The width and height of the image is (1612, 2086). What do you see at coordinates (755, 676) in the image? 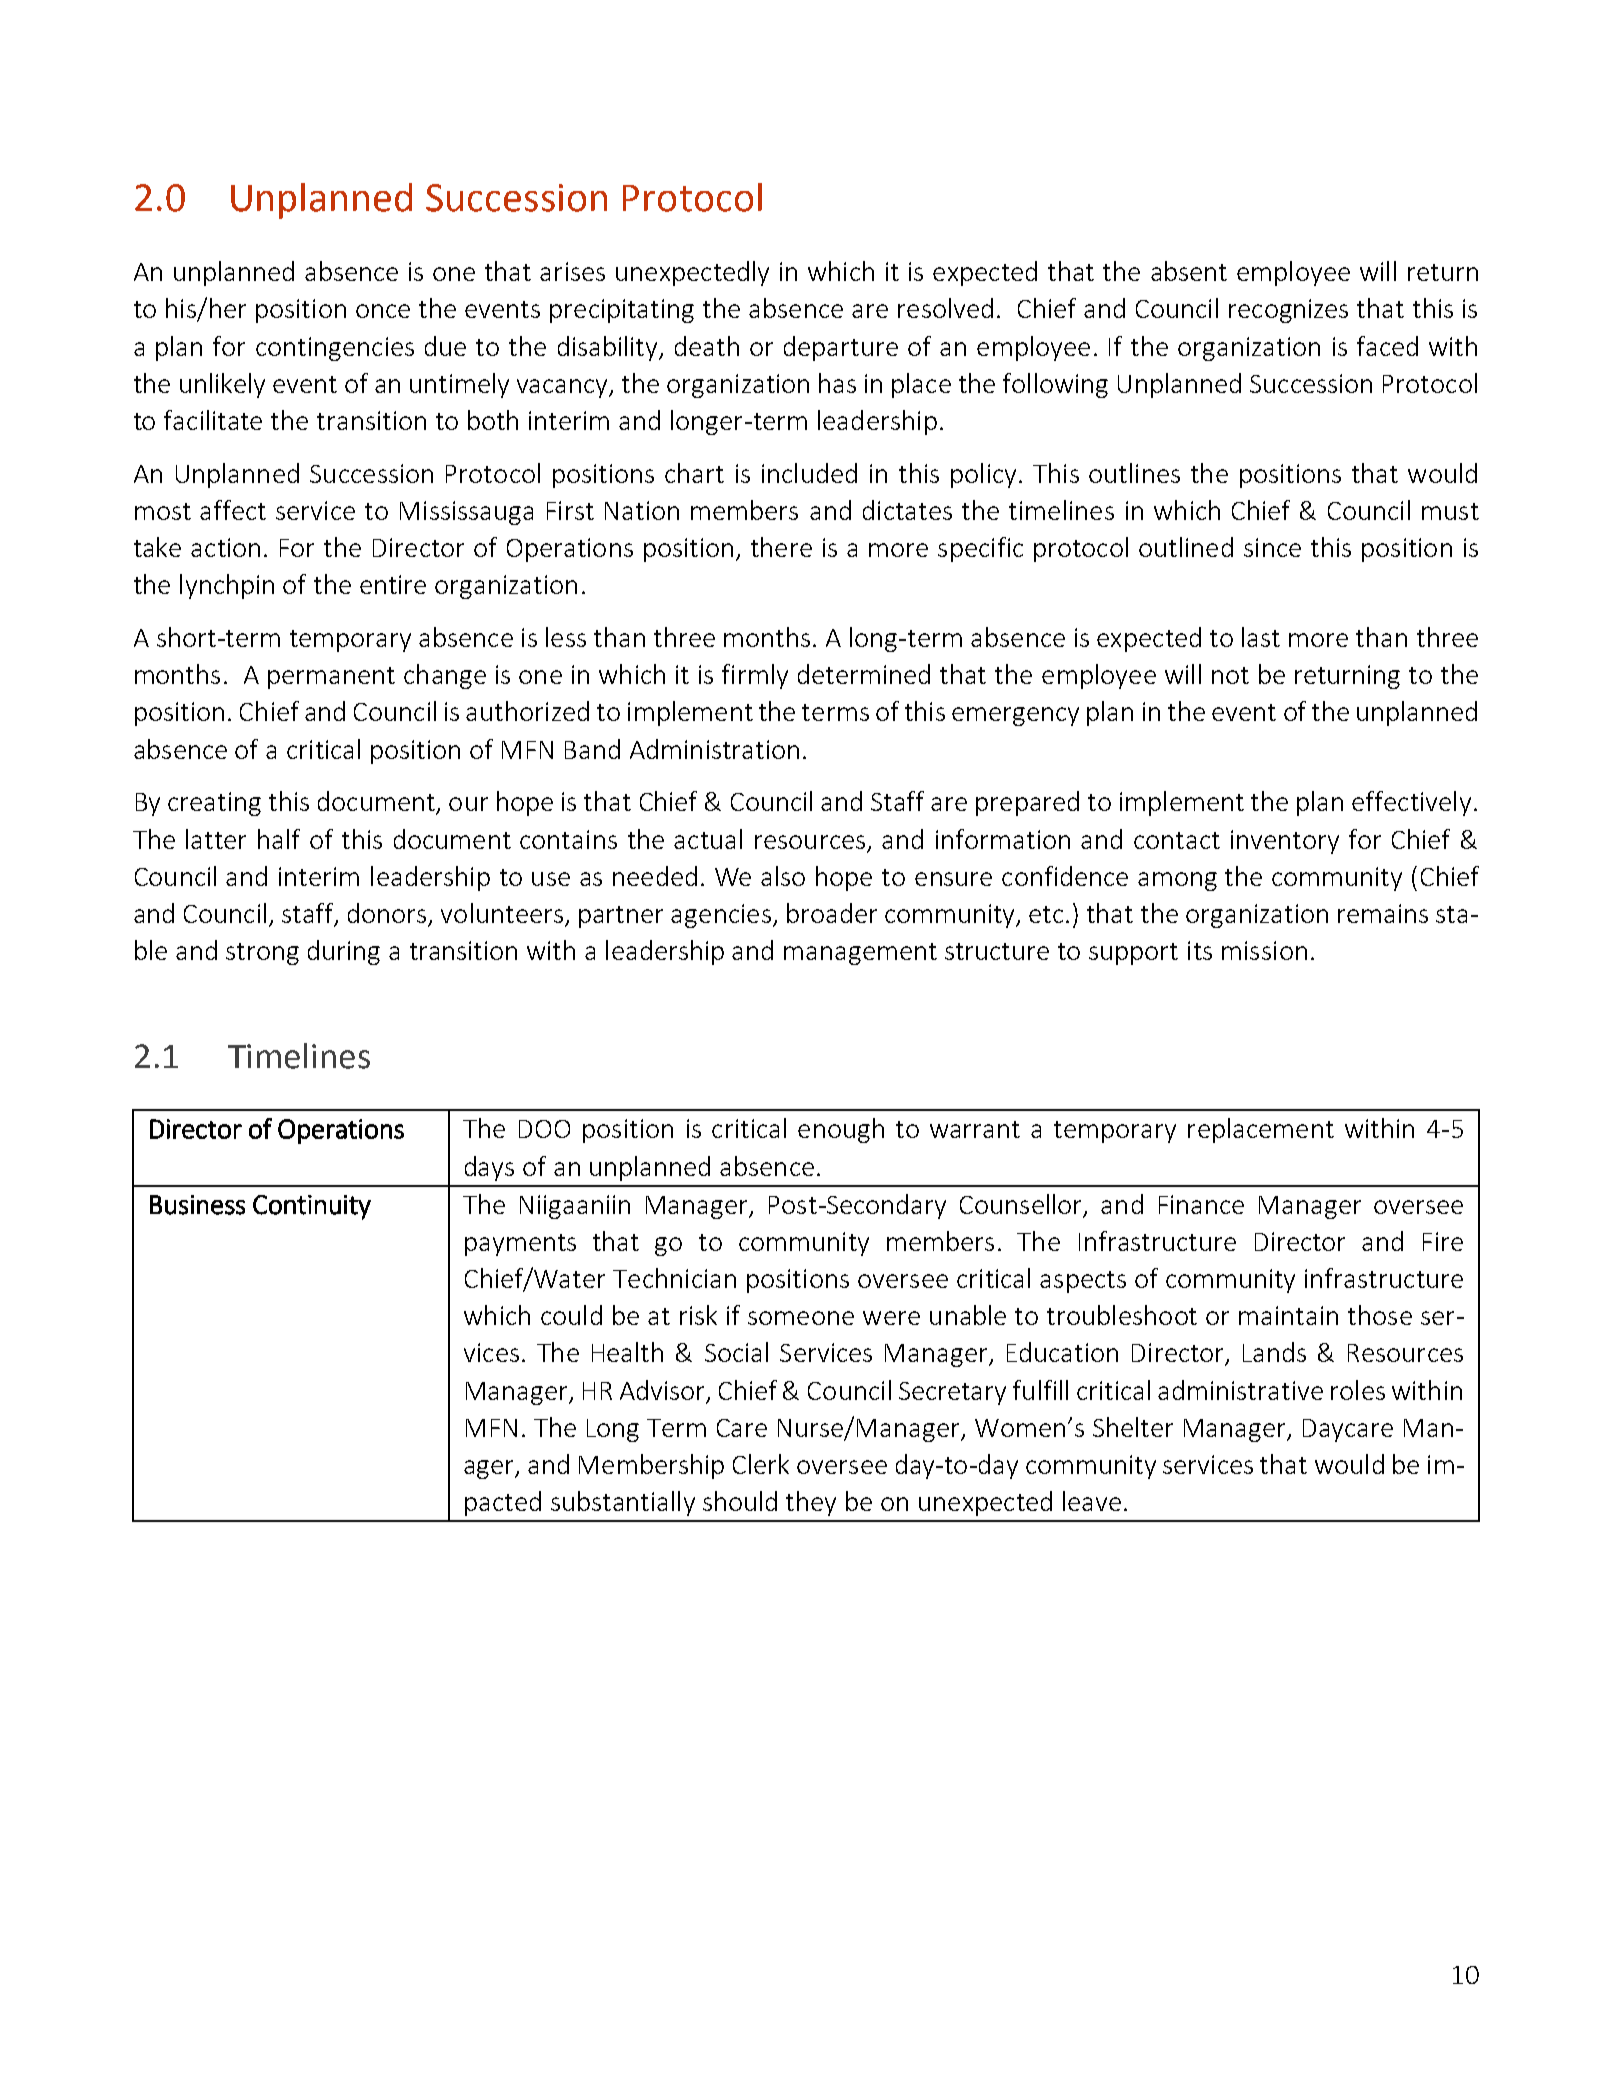
I see `firmly` at bounding box center [755, 676].
